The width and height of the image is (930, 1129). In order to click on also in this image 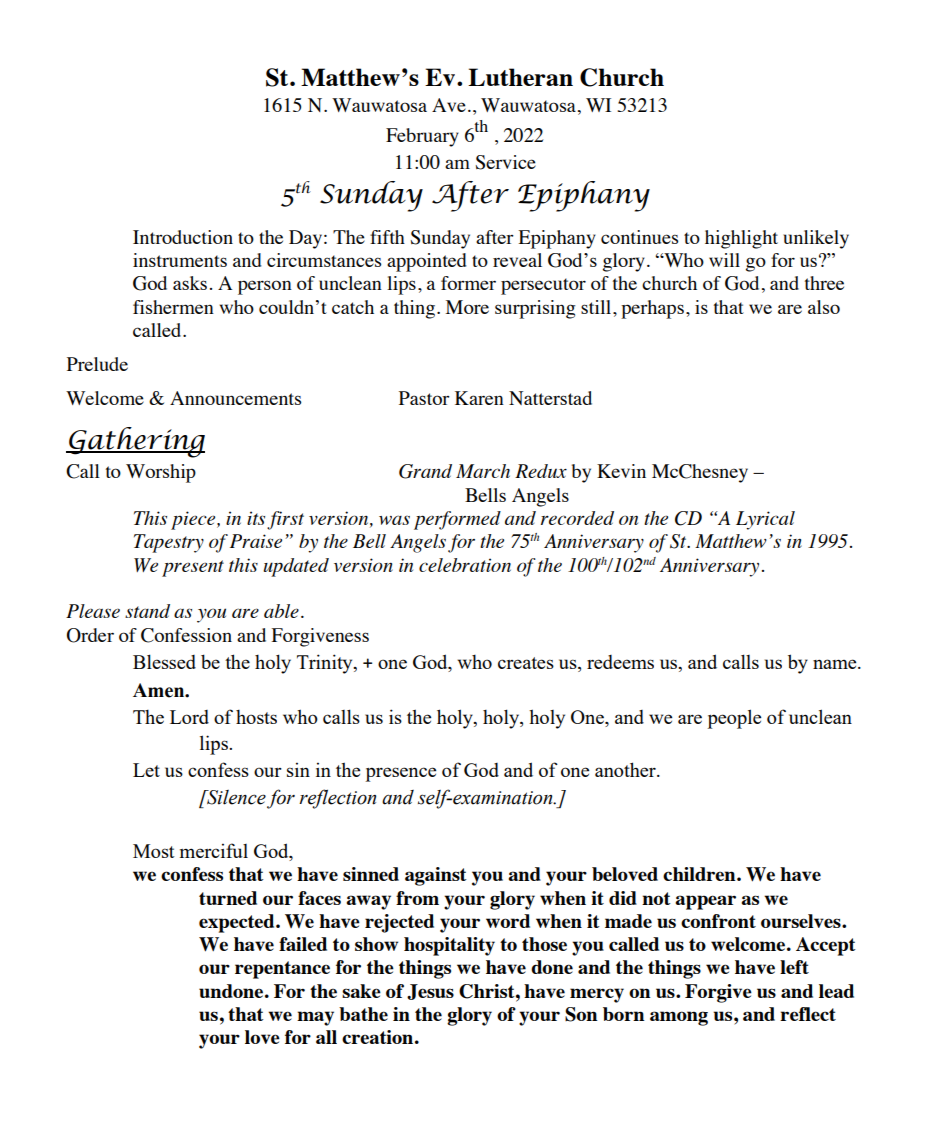, I will do `click(824, 307)`.
